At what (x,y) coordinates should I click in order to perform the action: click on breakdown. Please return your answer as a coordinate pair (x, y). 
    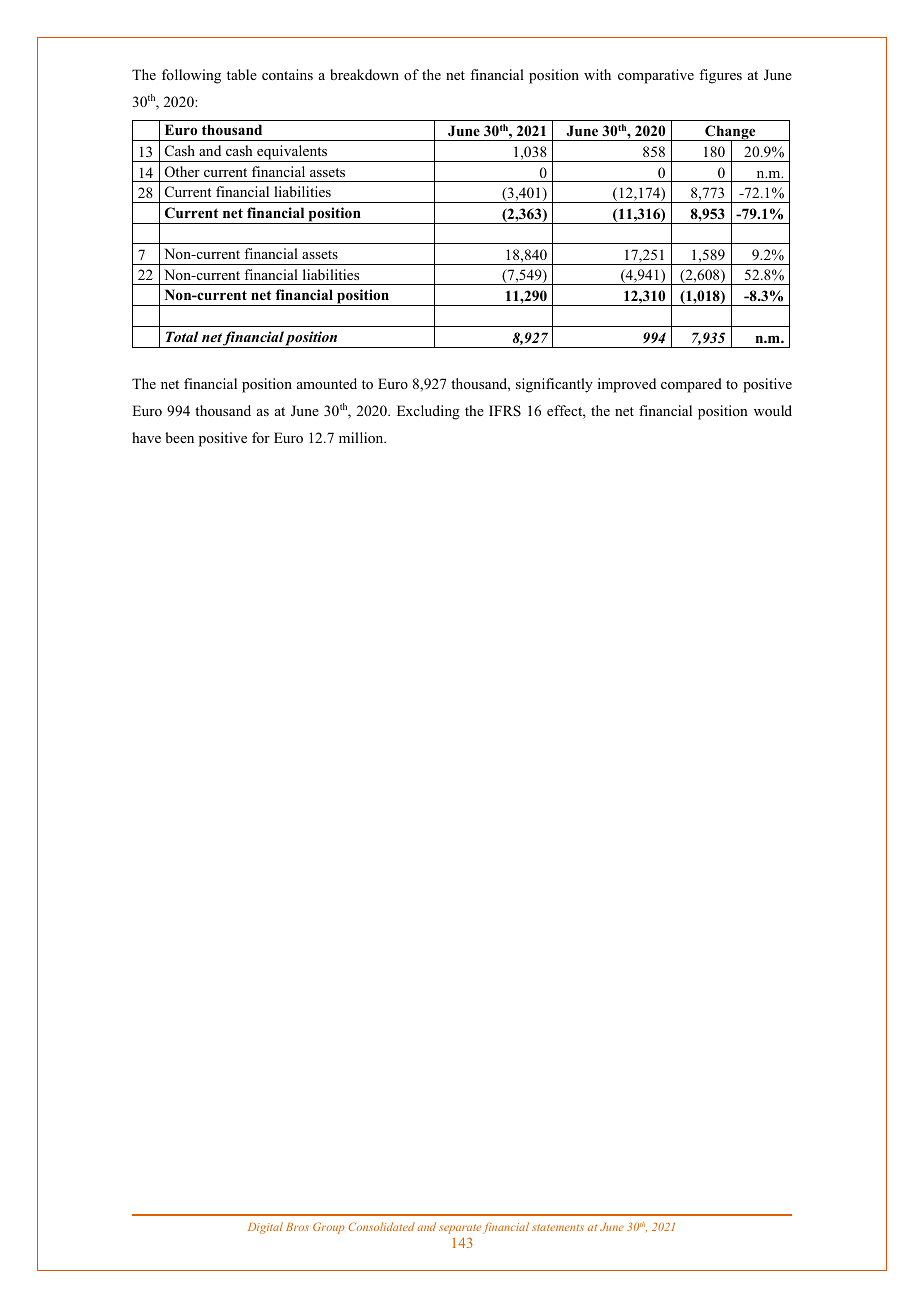
    Looking at the image, I should click on (364, 74).
